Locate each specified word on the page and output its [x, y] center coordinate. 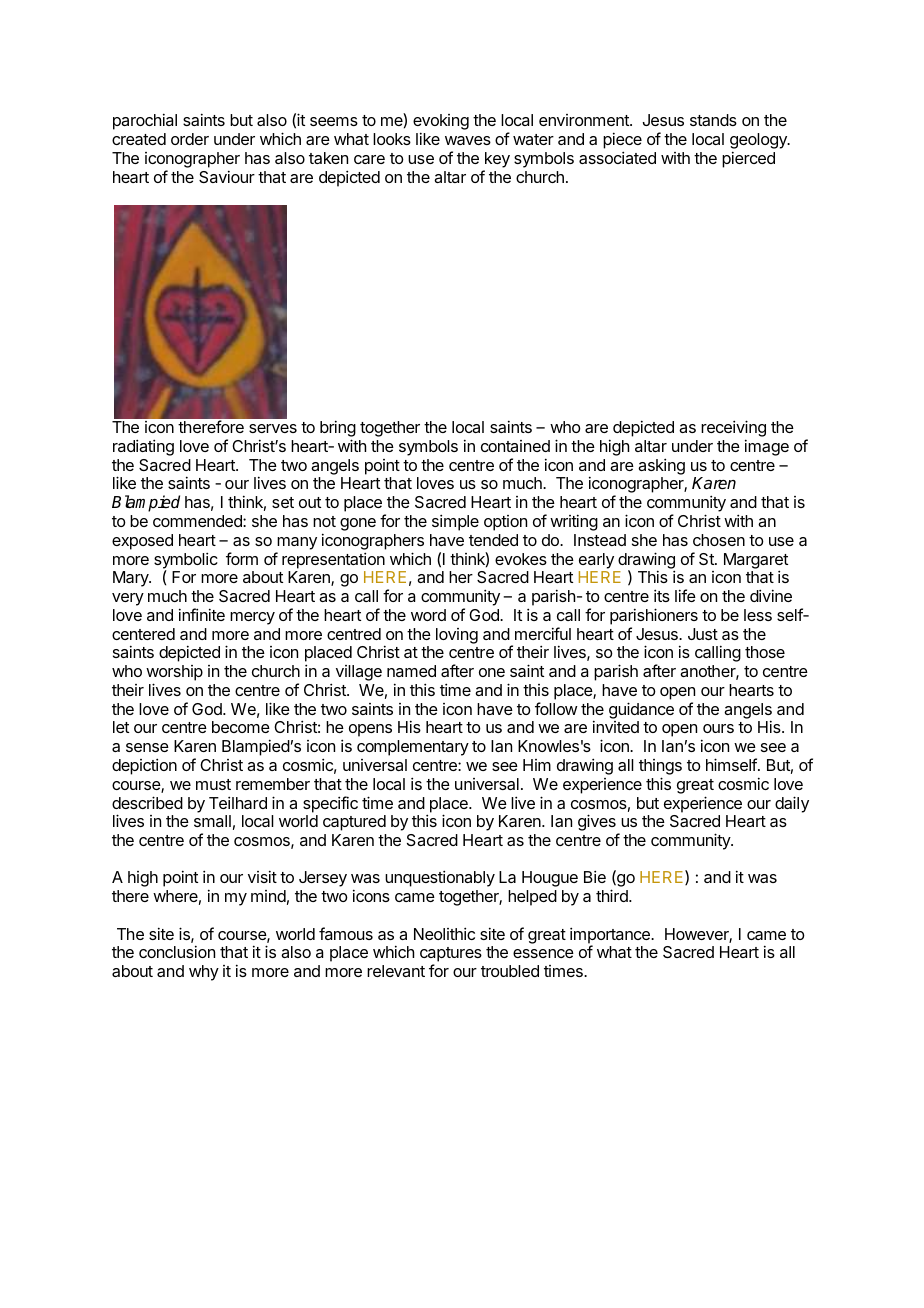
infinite [202, 614]
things [660, 767]
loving [457, 636]
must [213, 784]
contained [515, 446]
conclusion [177, 951]
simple [455, 522]
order [190, 139]
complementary [413, 748]
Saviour [227, 176]
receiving [733, 430]
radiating [143, 447]
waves [468, 140]
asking [661, 466]
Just [703, 634]
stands [713, 120]
